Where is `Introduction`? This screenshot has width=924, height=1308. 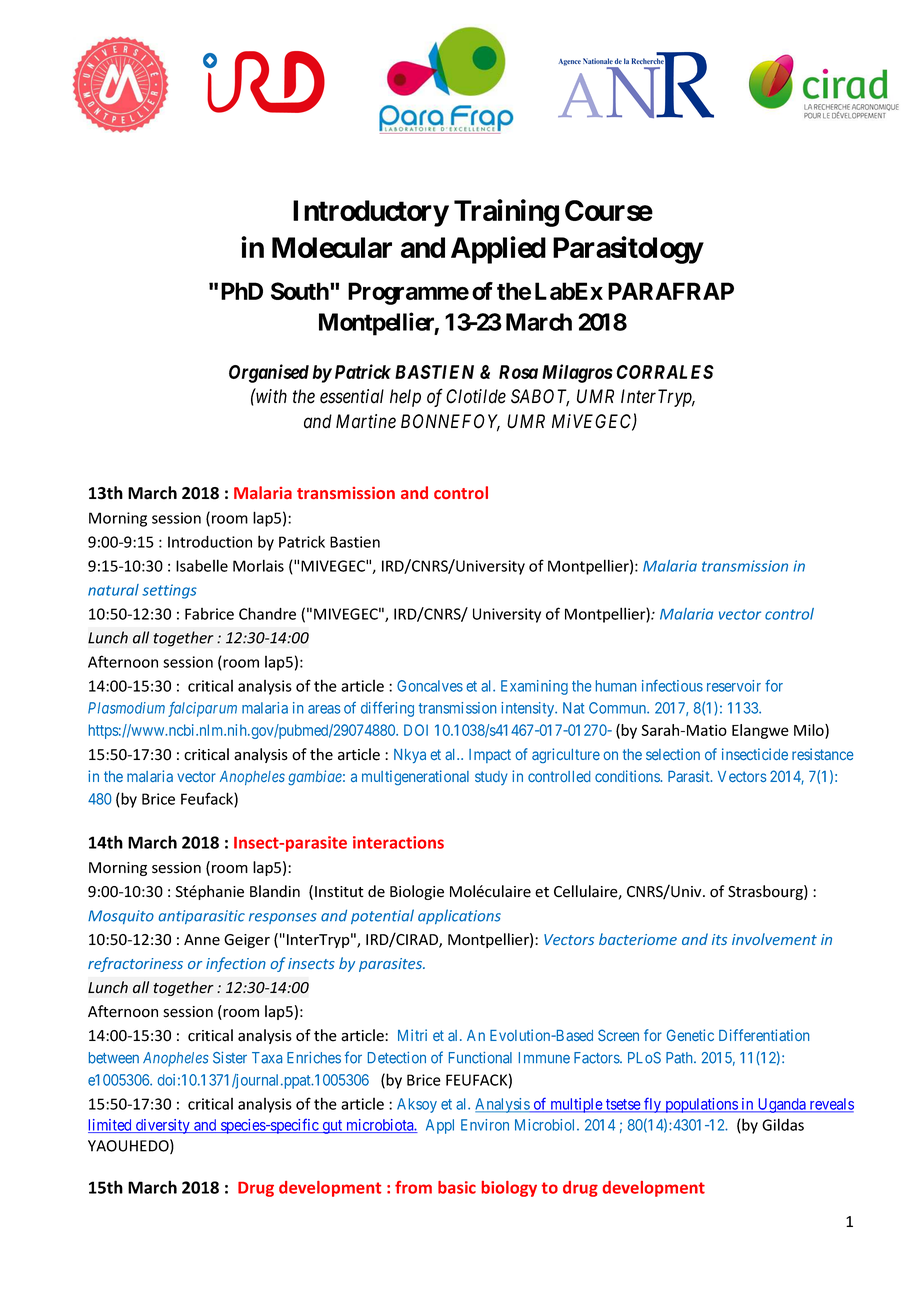
Introduction is located at coordinates (210, 542).
